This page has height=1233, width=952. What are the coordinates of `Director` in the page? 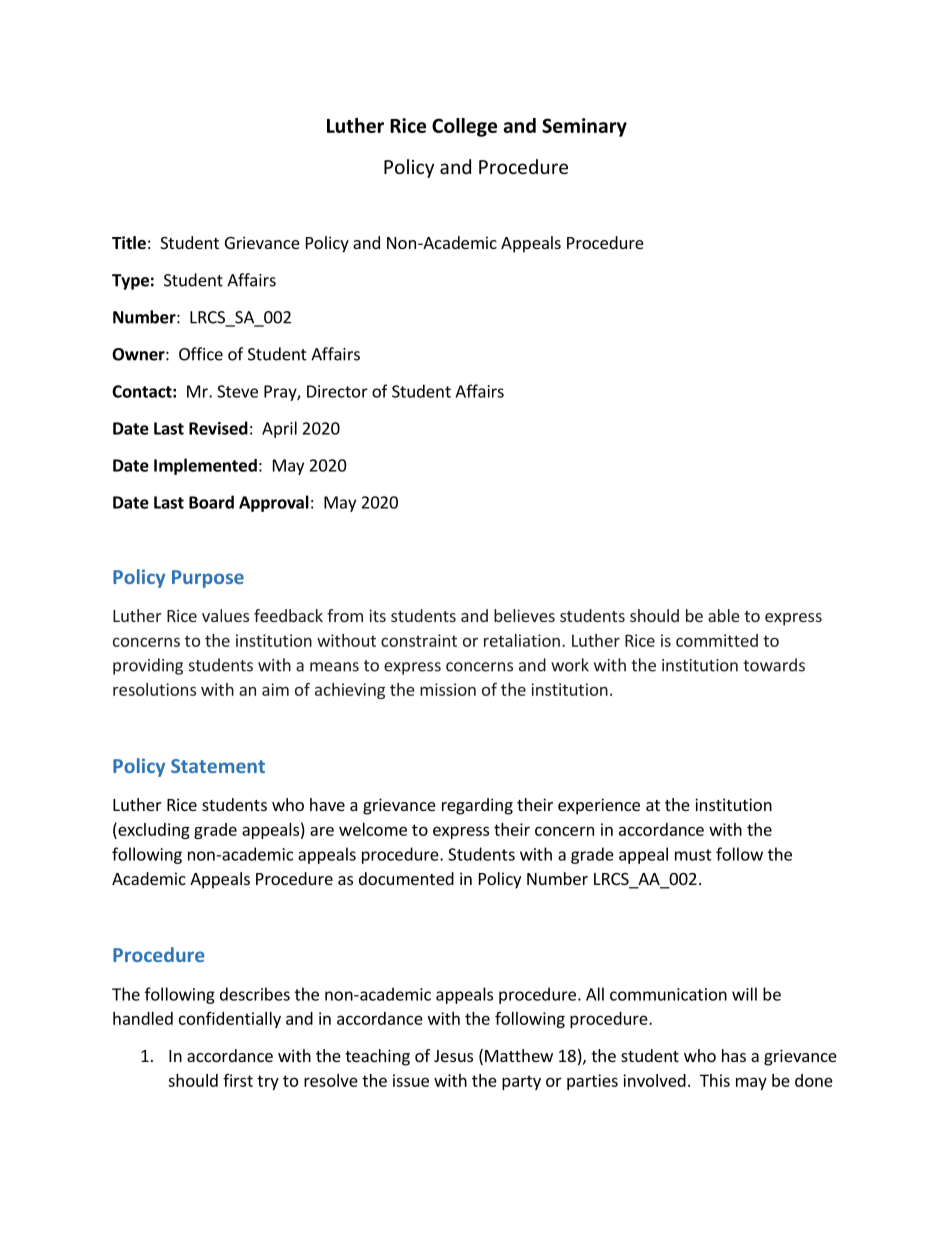 It's located at (337, 391).
